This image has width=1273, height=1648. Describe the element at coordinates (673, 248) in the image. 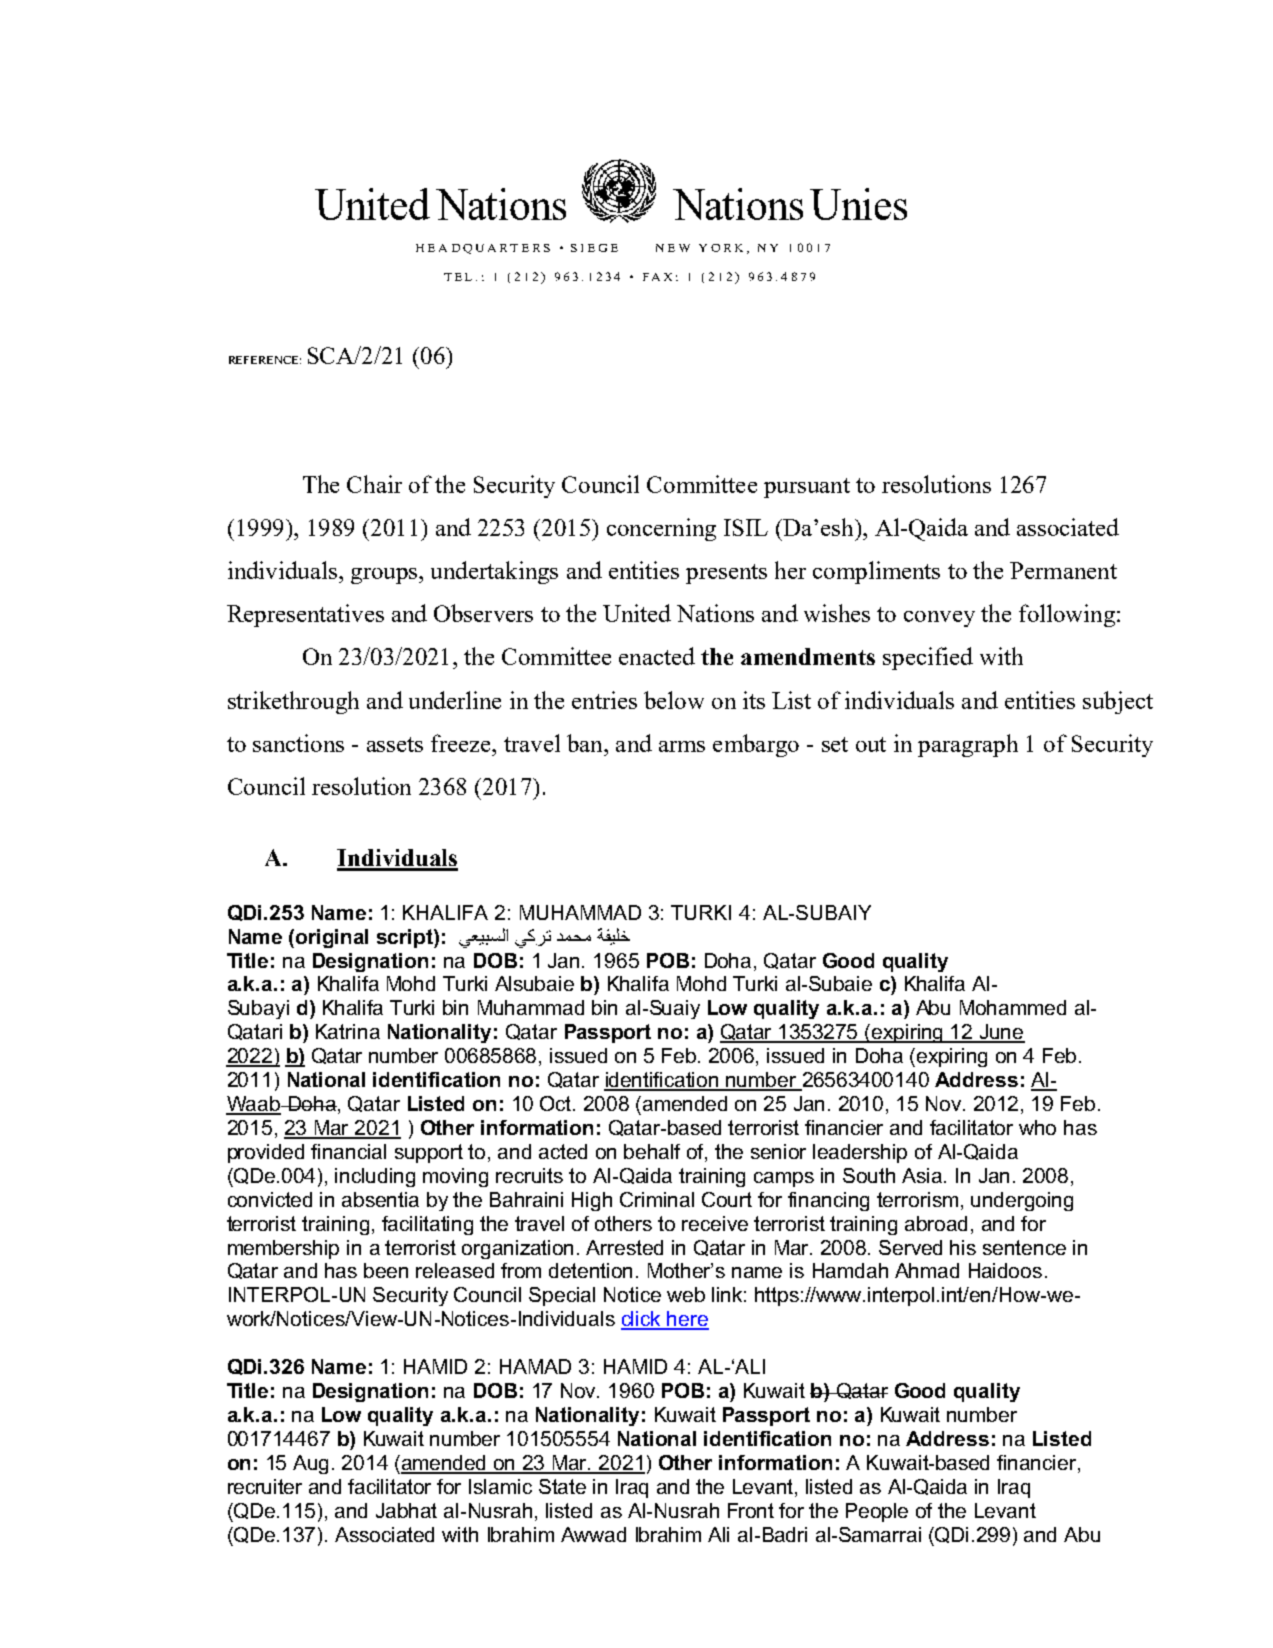

I see `NEW` at that location.
